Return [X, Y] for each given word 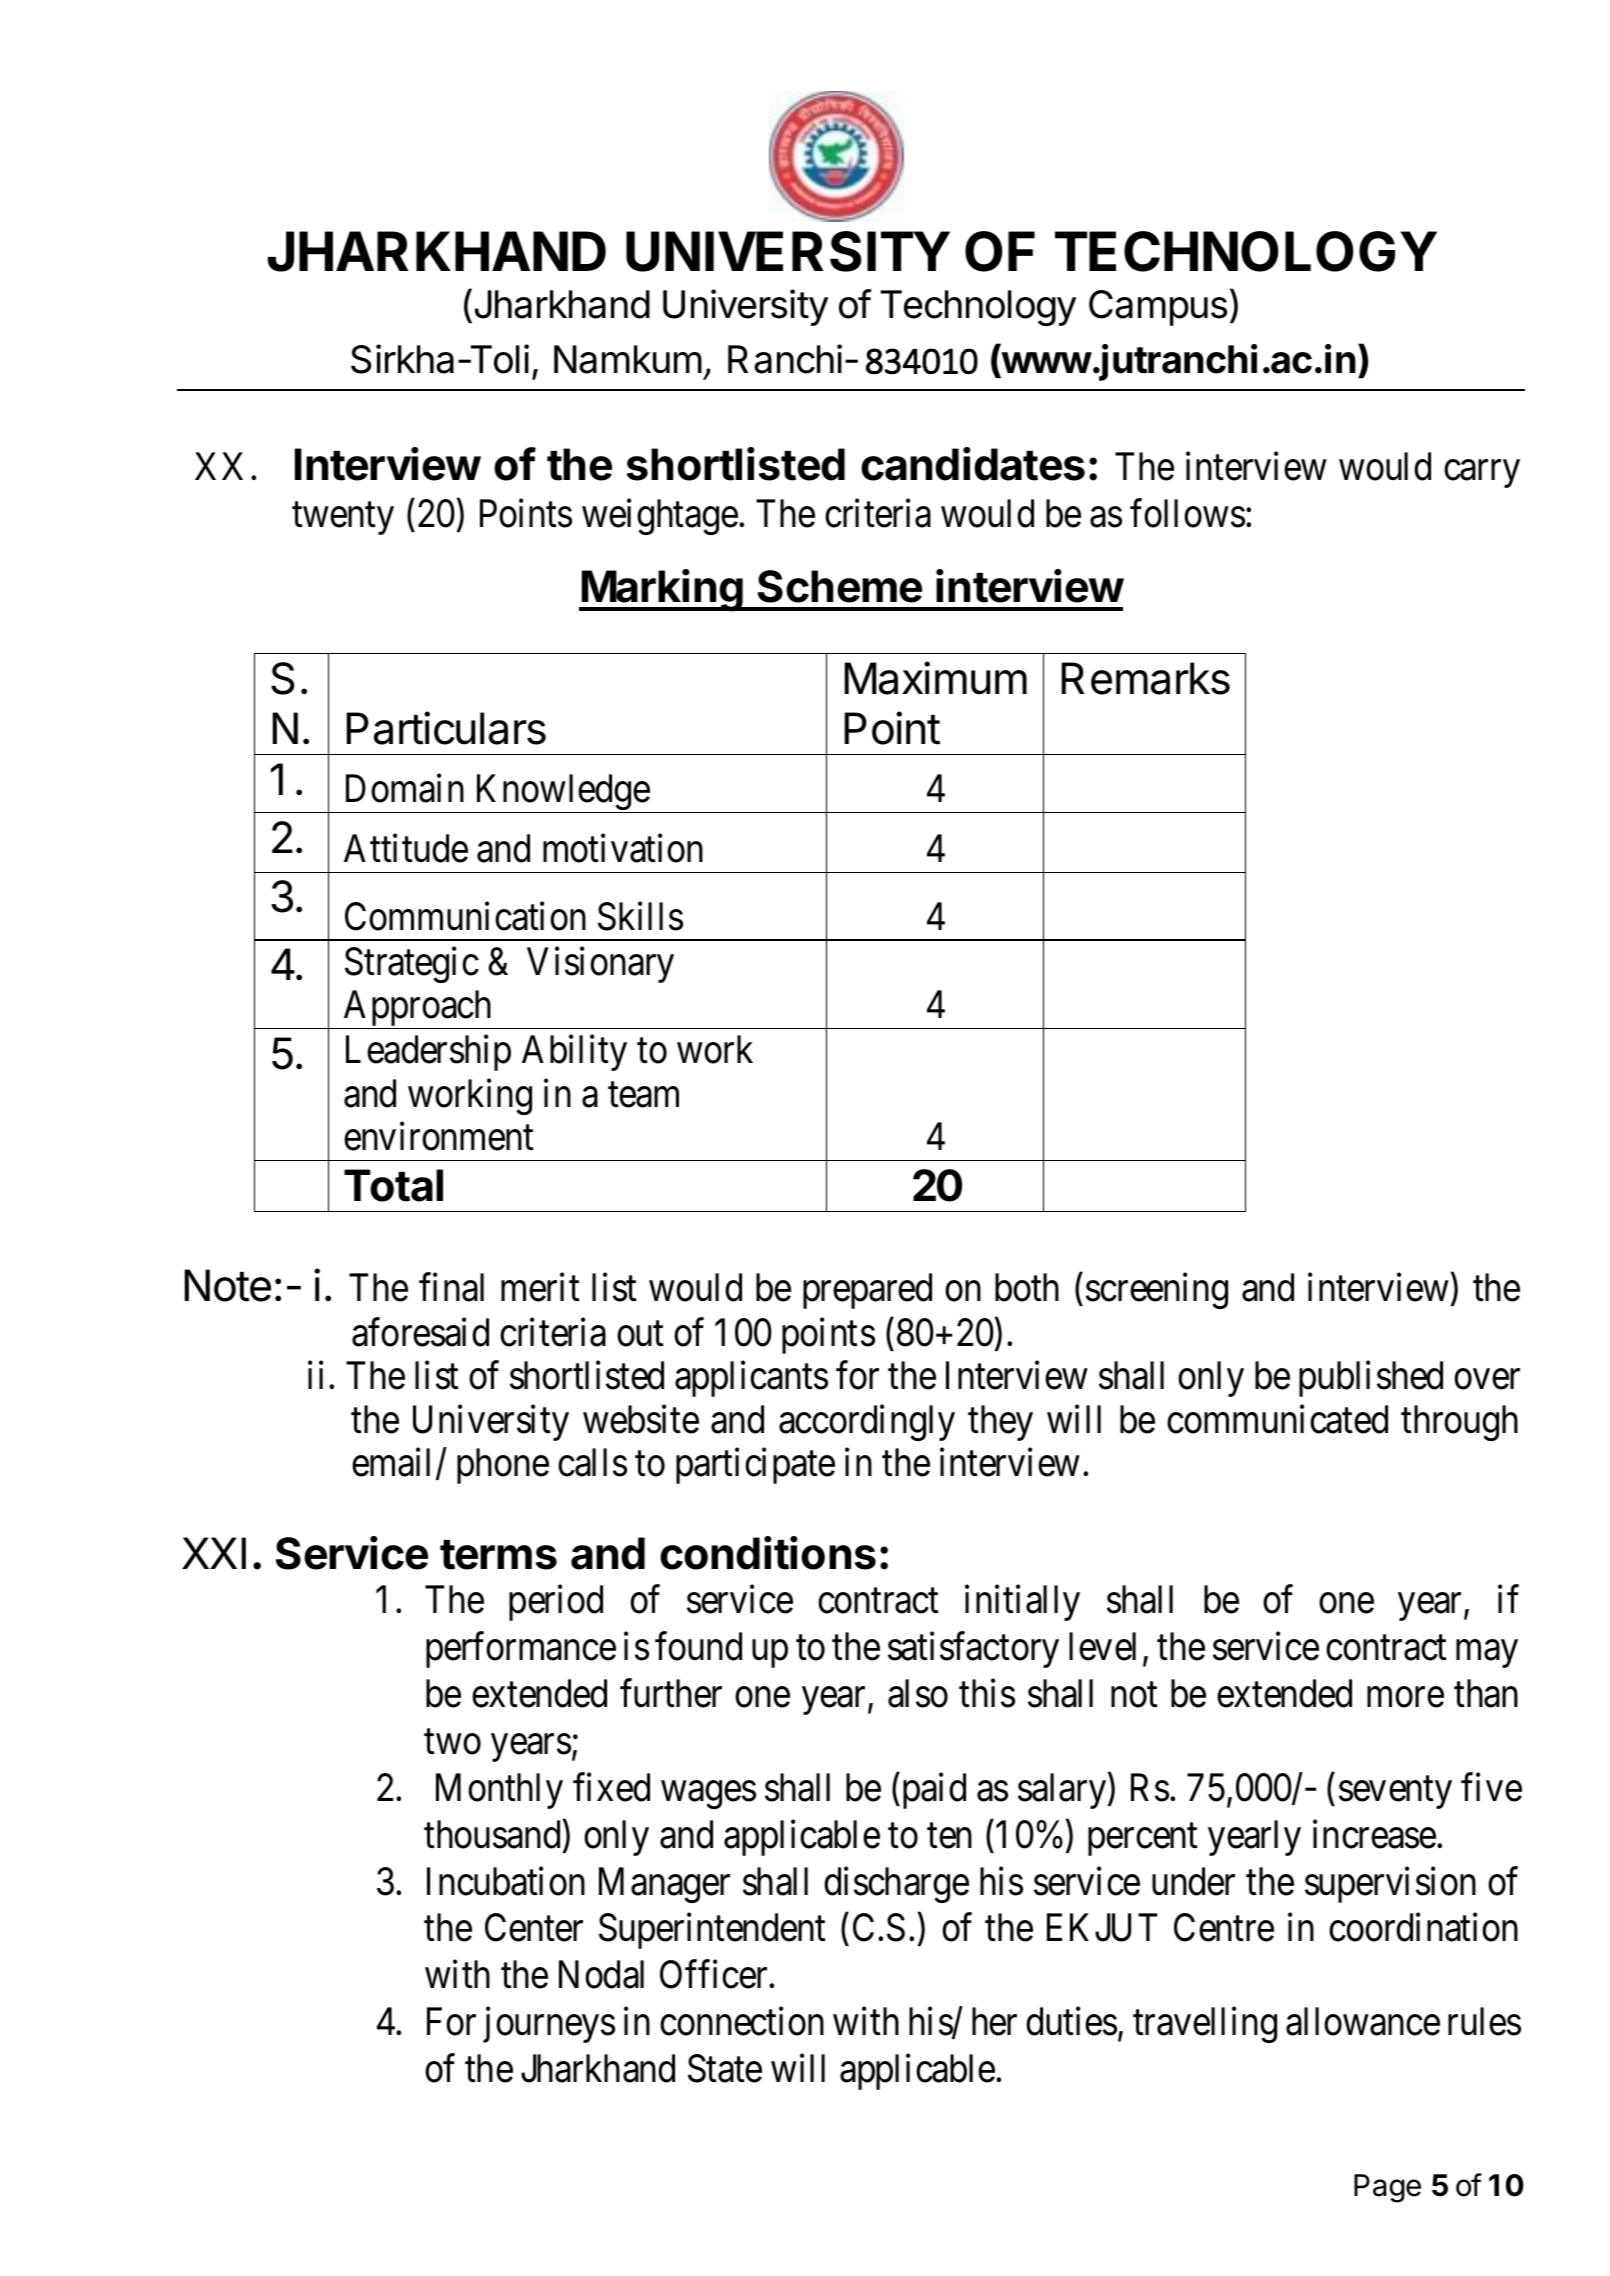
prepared [867, 1291]
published [1371, 1379]
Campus [1158, 308]
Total [393, 1185]
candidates [973, 464]
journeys [549, 2025]
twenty [343, 519]
